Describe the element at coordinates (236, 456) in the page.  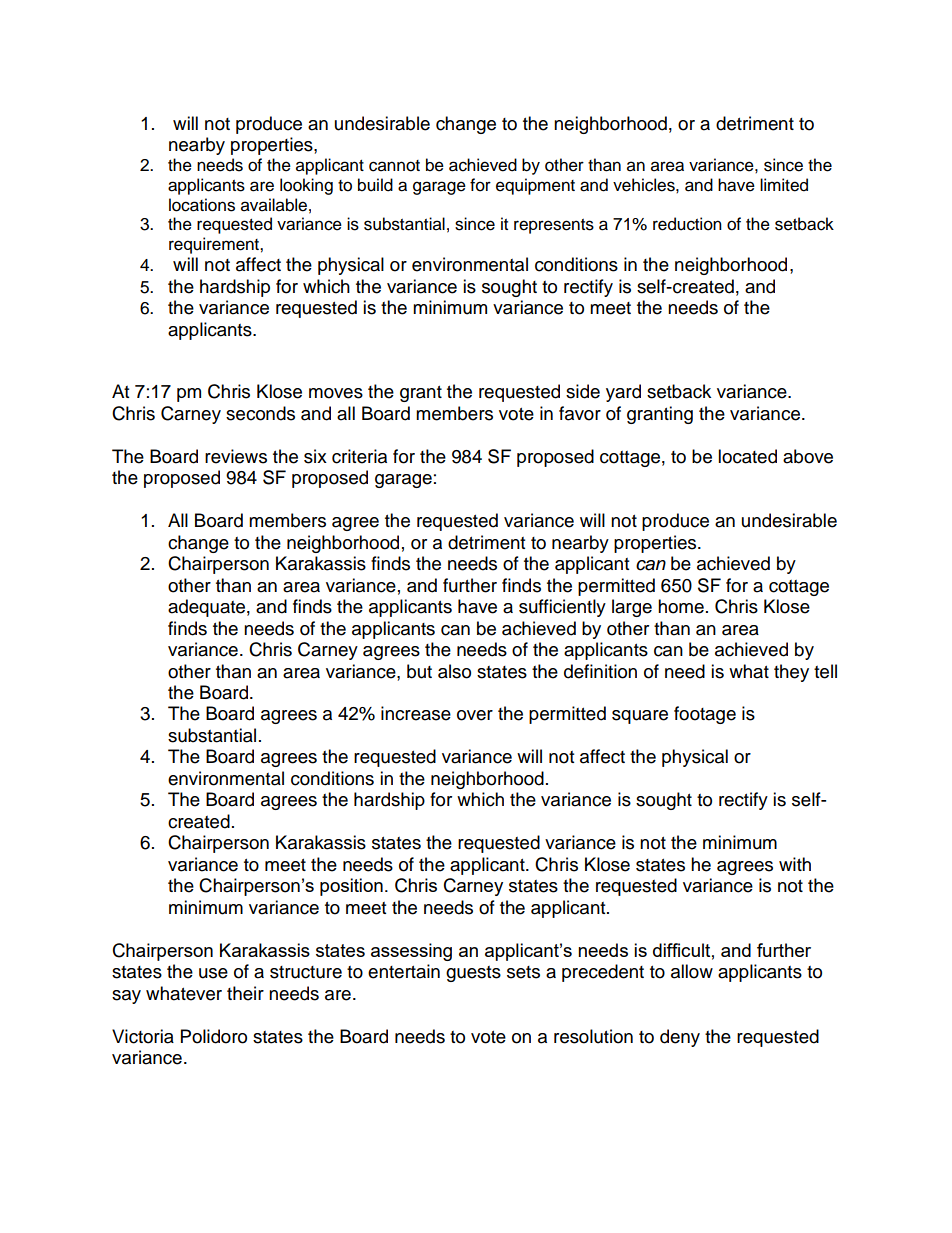
I see `reviews` at that location.
